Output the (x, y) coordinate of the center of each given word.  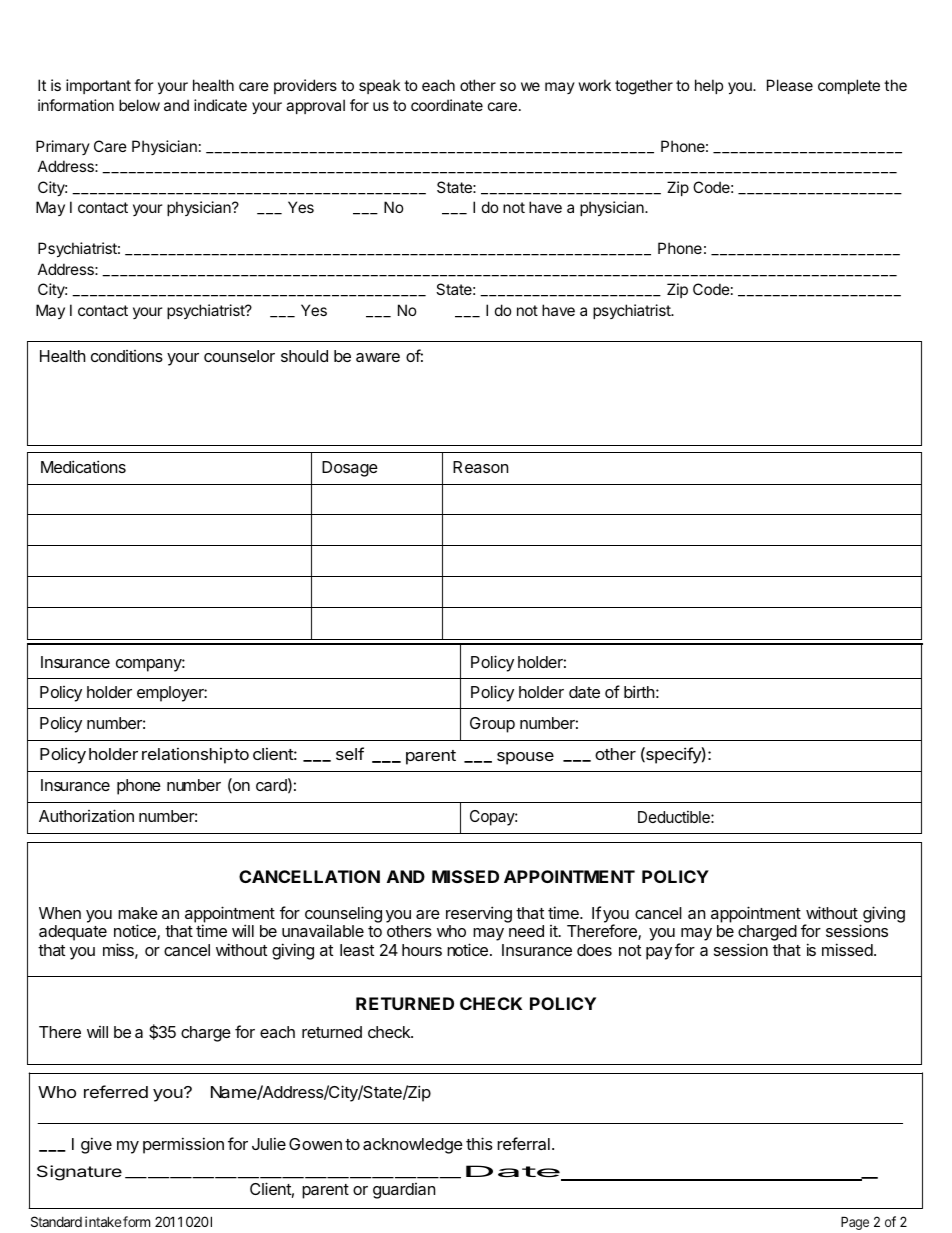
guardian (404, 1191)
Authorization (86, 815)
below (139, 105)
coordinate (447, 105)
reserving (479, 916)
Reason (480, 467)
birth (639, 691)
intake (103, 1221)
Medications (83, 466)
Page (855, 1223)
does (594, 950)
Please (790, 85)
